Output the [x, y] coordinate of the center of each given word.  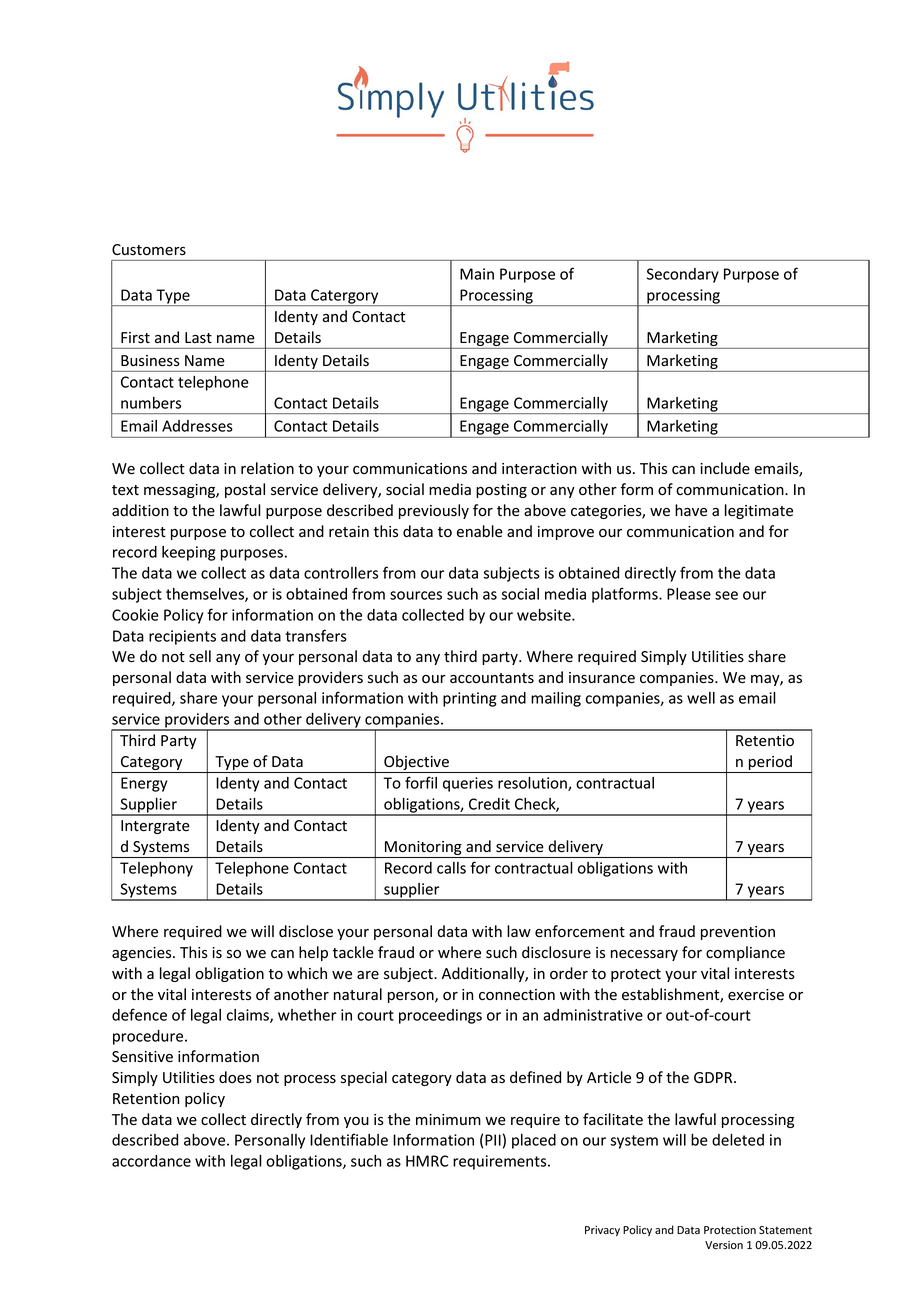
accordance [151, 1161]
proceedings [440, 1016]
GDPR [714, 1077]
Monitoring [423, 849]
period [770, 764]
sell [200, 656]
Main [477, 274]
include [725, 468]
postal [245, 490]
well [701, 698]
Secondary [683, 275]
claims [249, 1016]
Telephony [156, 869]
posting [501, 491]
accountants [492, 678]
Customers [149, 250]
